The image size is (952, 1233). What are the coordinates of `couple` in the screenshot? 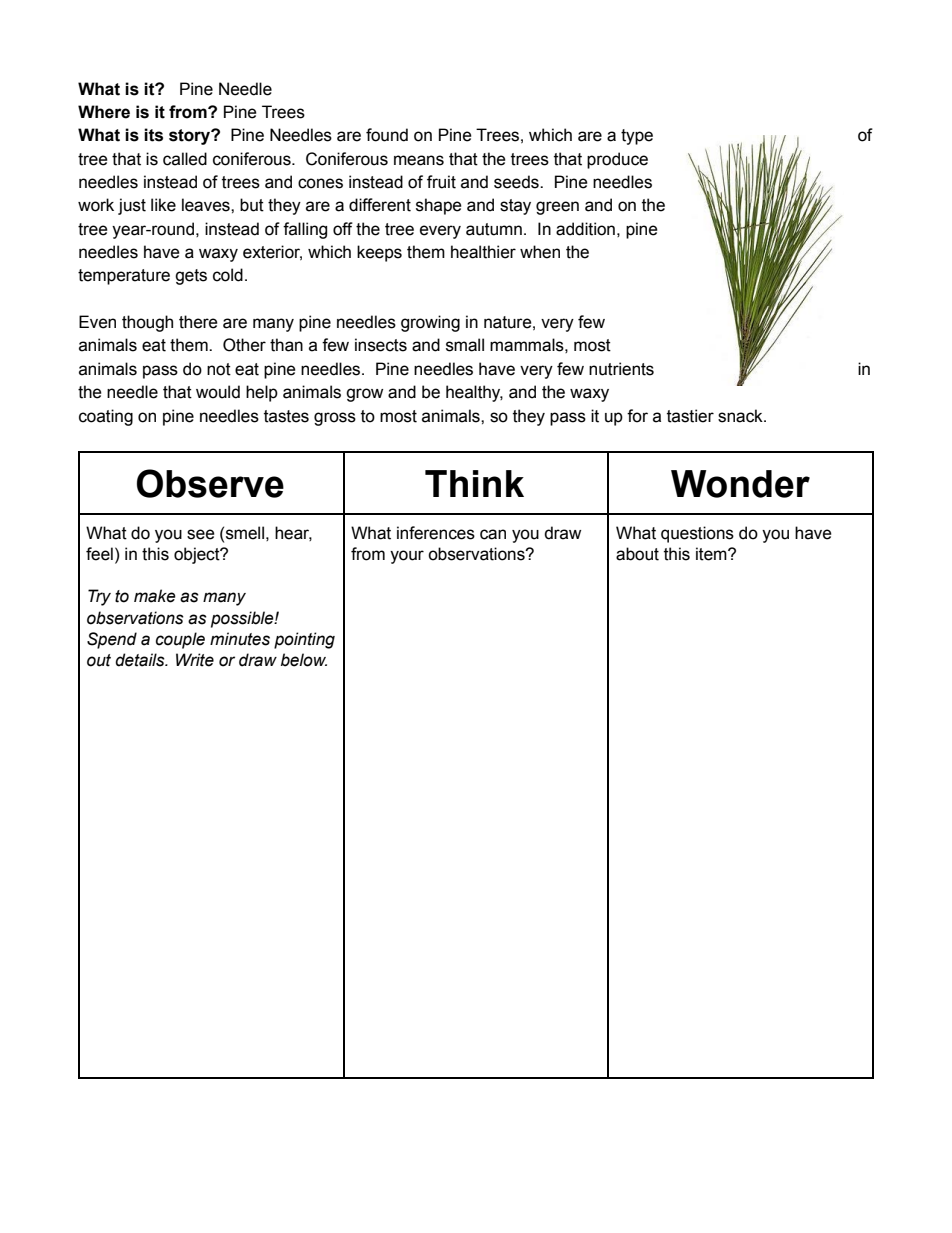 It's located at (180, 640).
